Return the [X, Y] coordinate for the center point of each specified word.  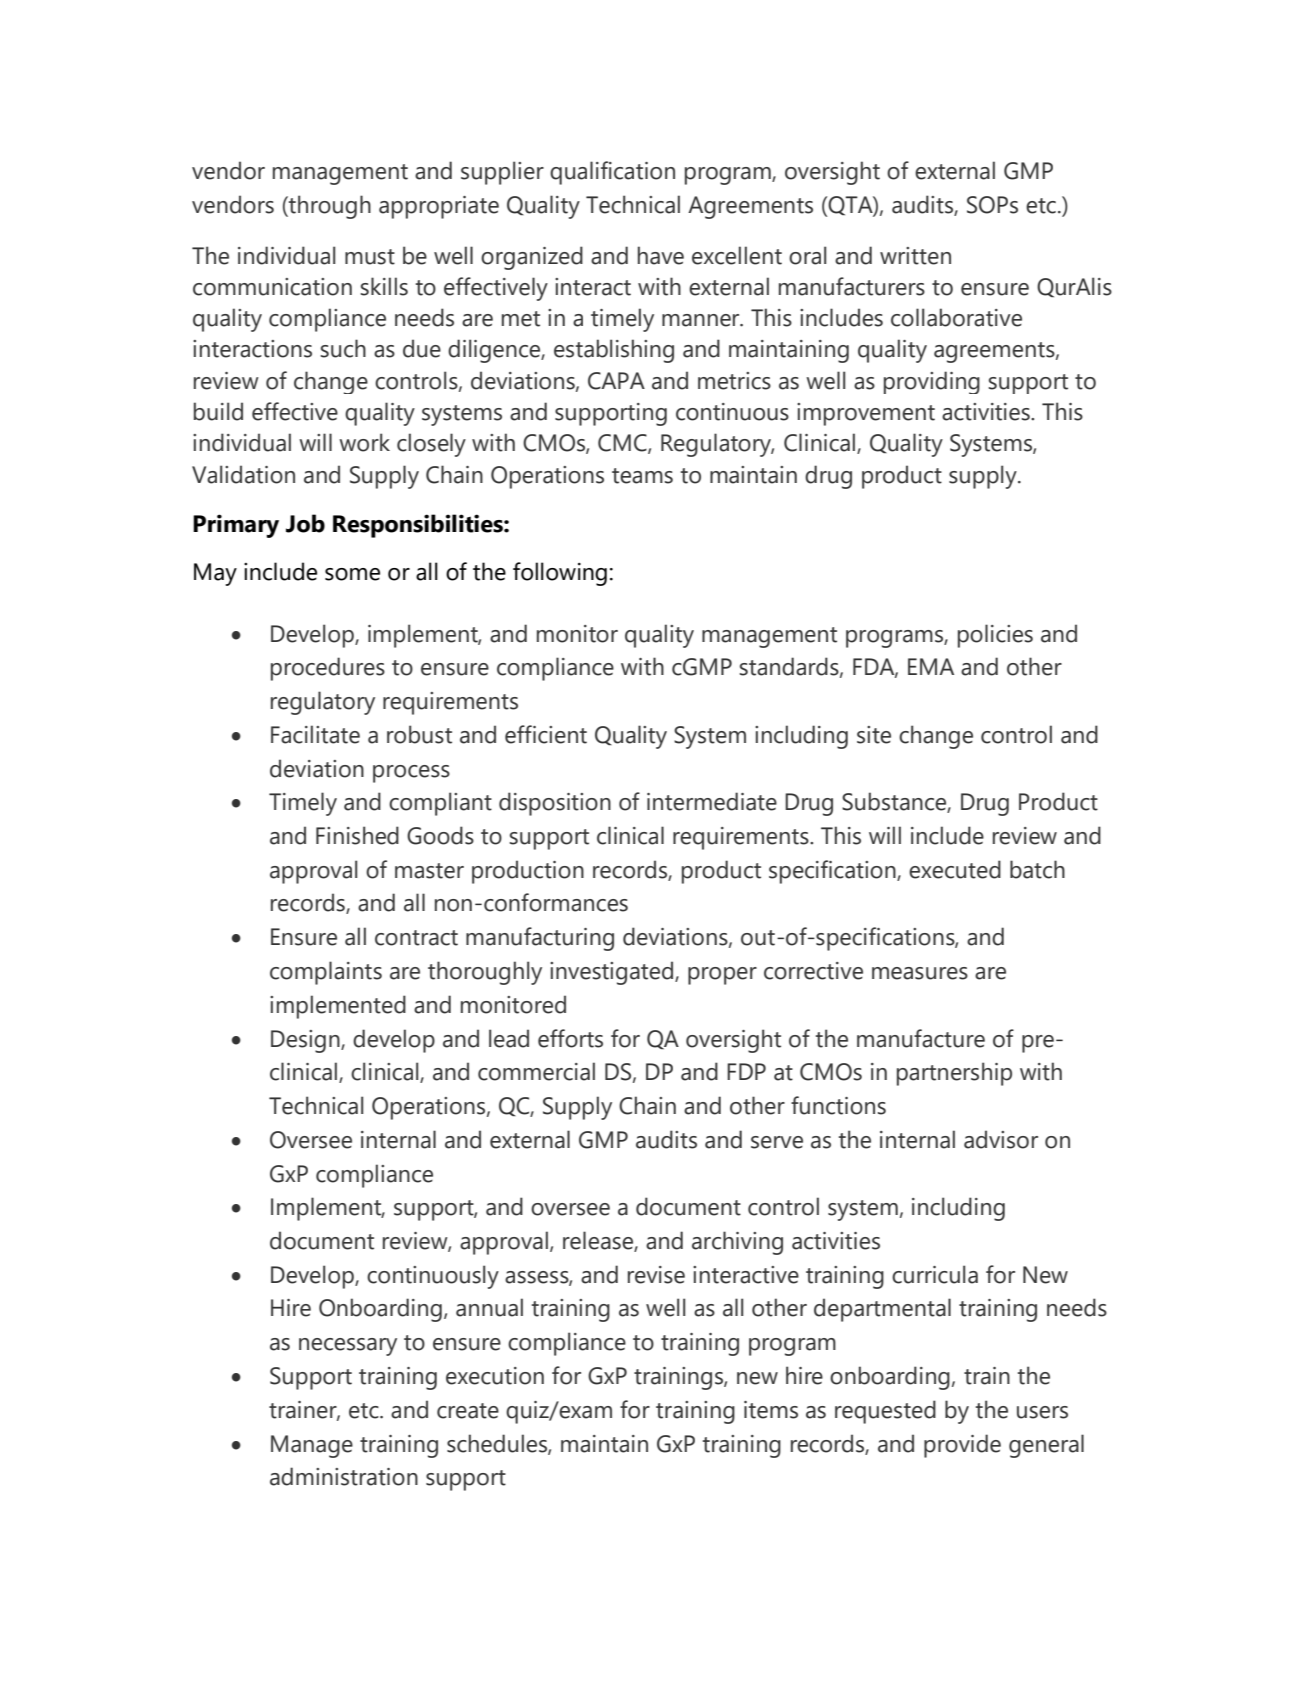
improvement [866, 414]
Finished [357, 835]
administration [344, 1476]
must [370, 257]
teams [642, 476]
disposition [555, 804]
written [915, 256]
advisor [1001, 1139]
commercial [536, 1071]
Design [306, 1041]
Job [305, 523]
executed [955, 869]
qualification [612, 173]
